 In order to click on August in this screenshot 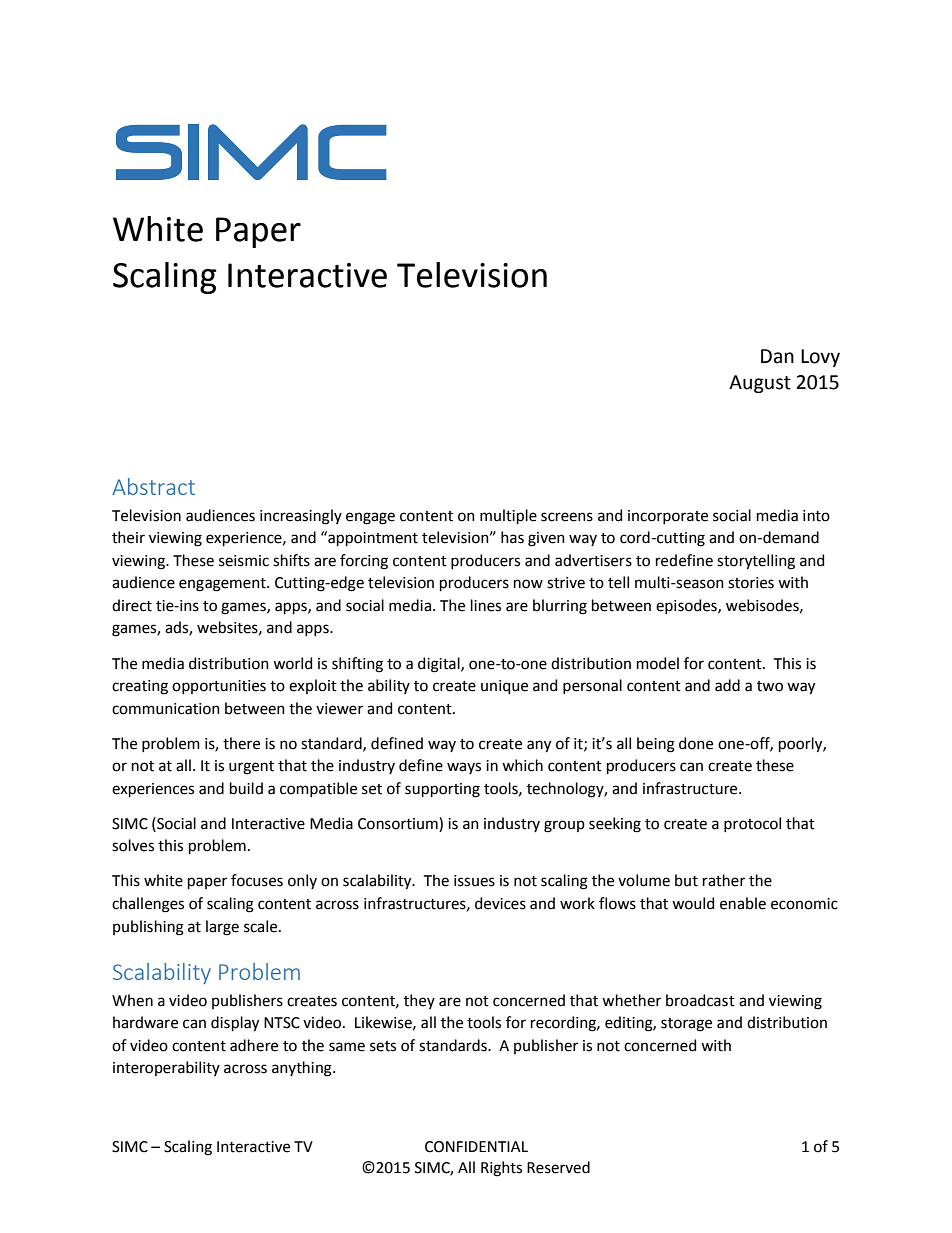, I will do `click(760, 384)`.
